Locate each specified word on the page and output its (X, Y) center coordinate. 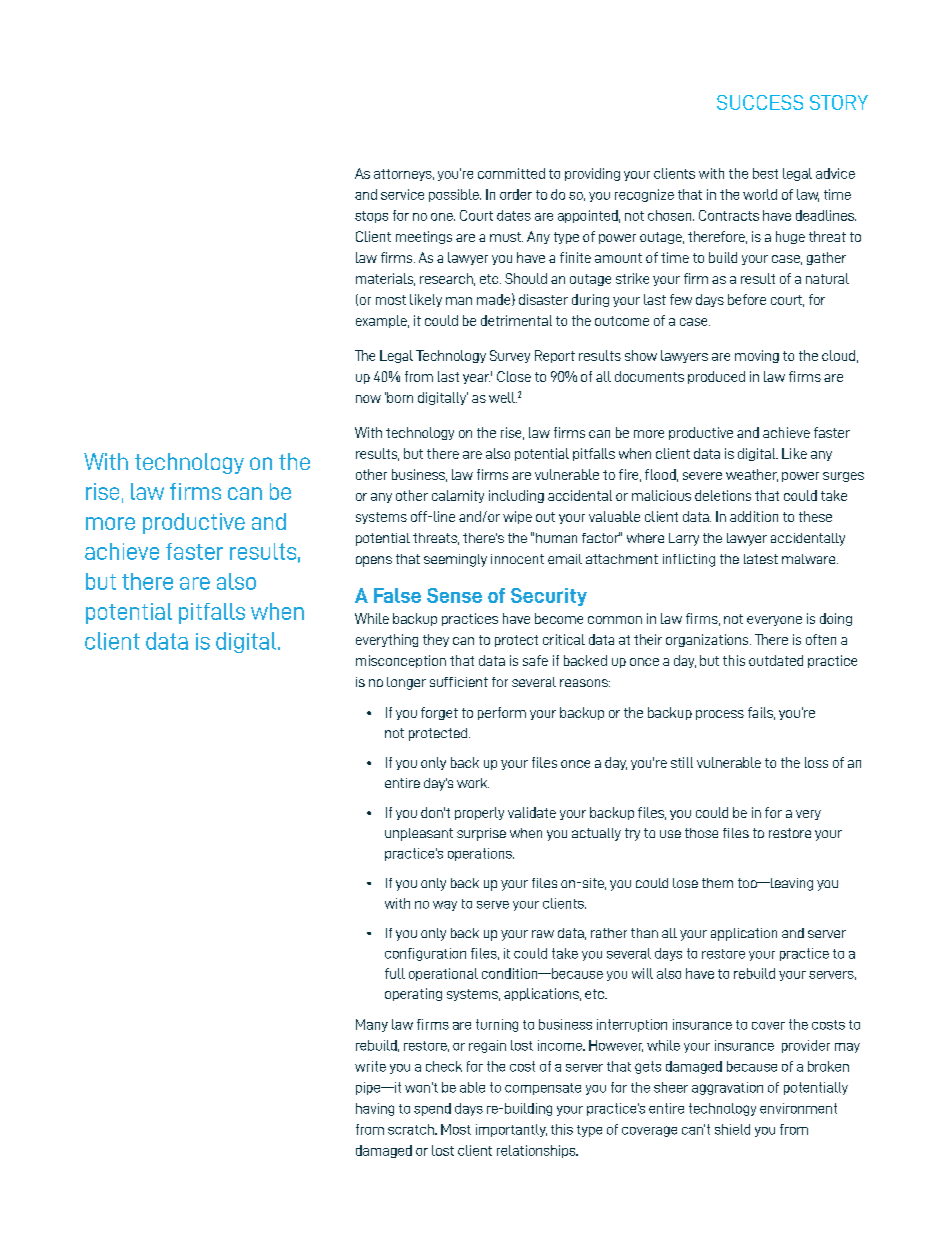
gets (648, 1067)
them (717, 883)
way (445, 906)
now (368, 399)
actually (596, 834)
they (436, 640)
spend (432, 1109)
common (615, 620)
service (402, 194)
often (821, 639)
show (641, 355)
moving (757, 356)
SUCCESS (760, 102)
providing (592, 174)
